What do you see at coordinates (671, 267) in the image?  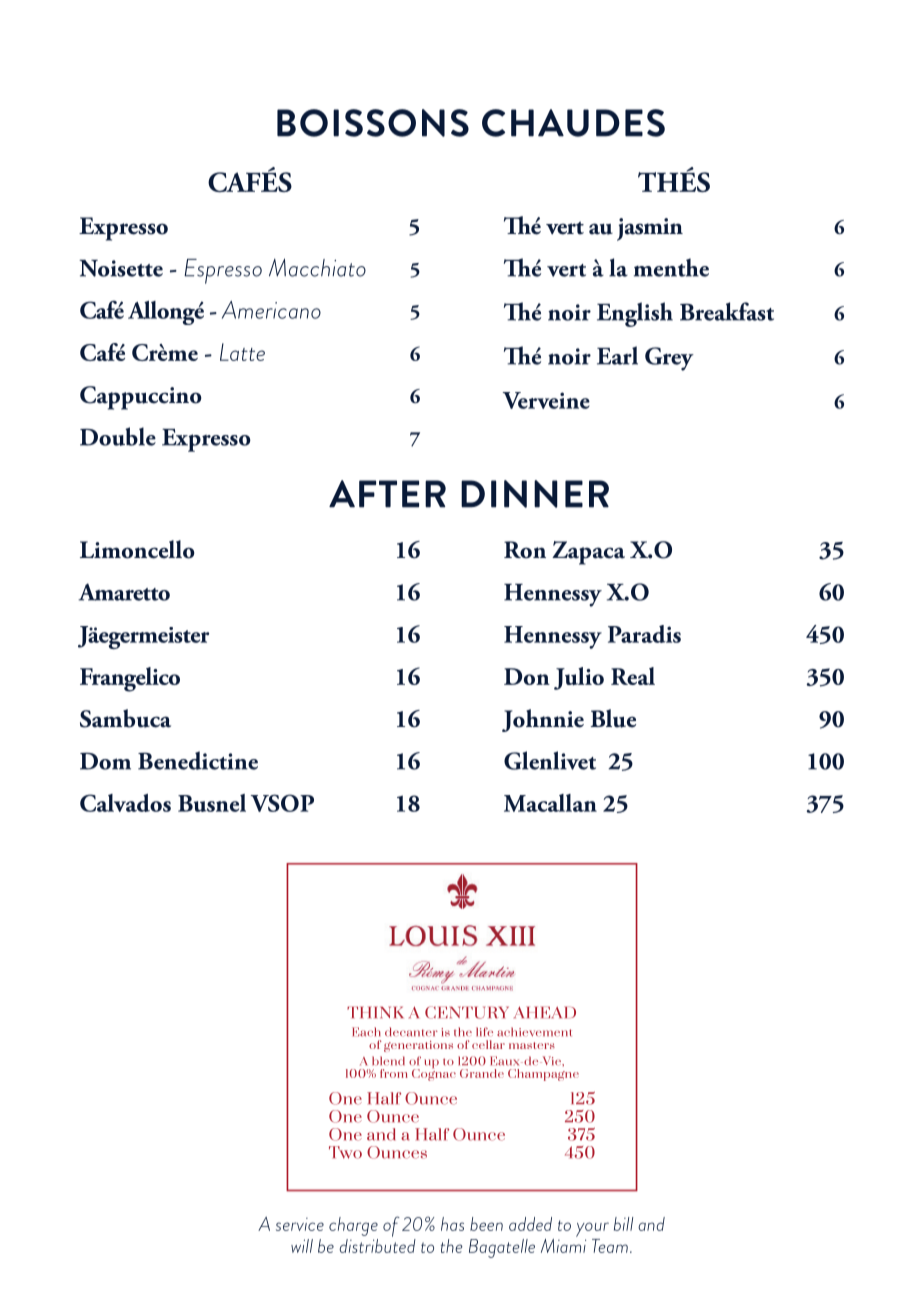 I see `menthe` at bounding box center [671, 267].
